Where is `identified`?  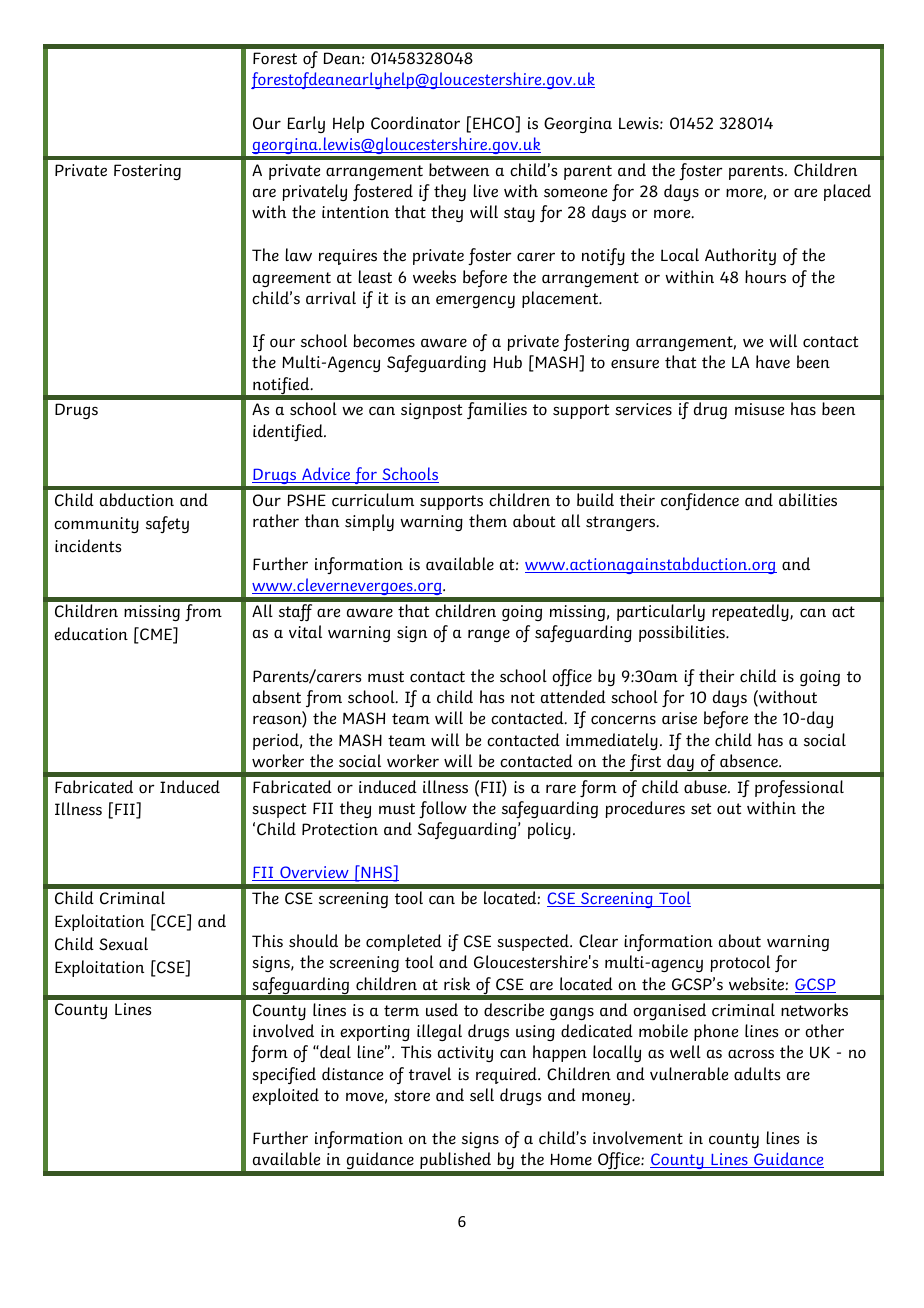 identified is located at coordinates (289, 432).
